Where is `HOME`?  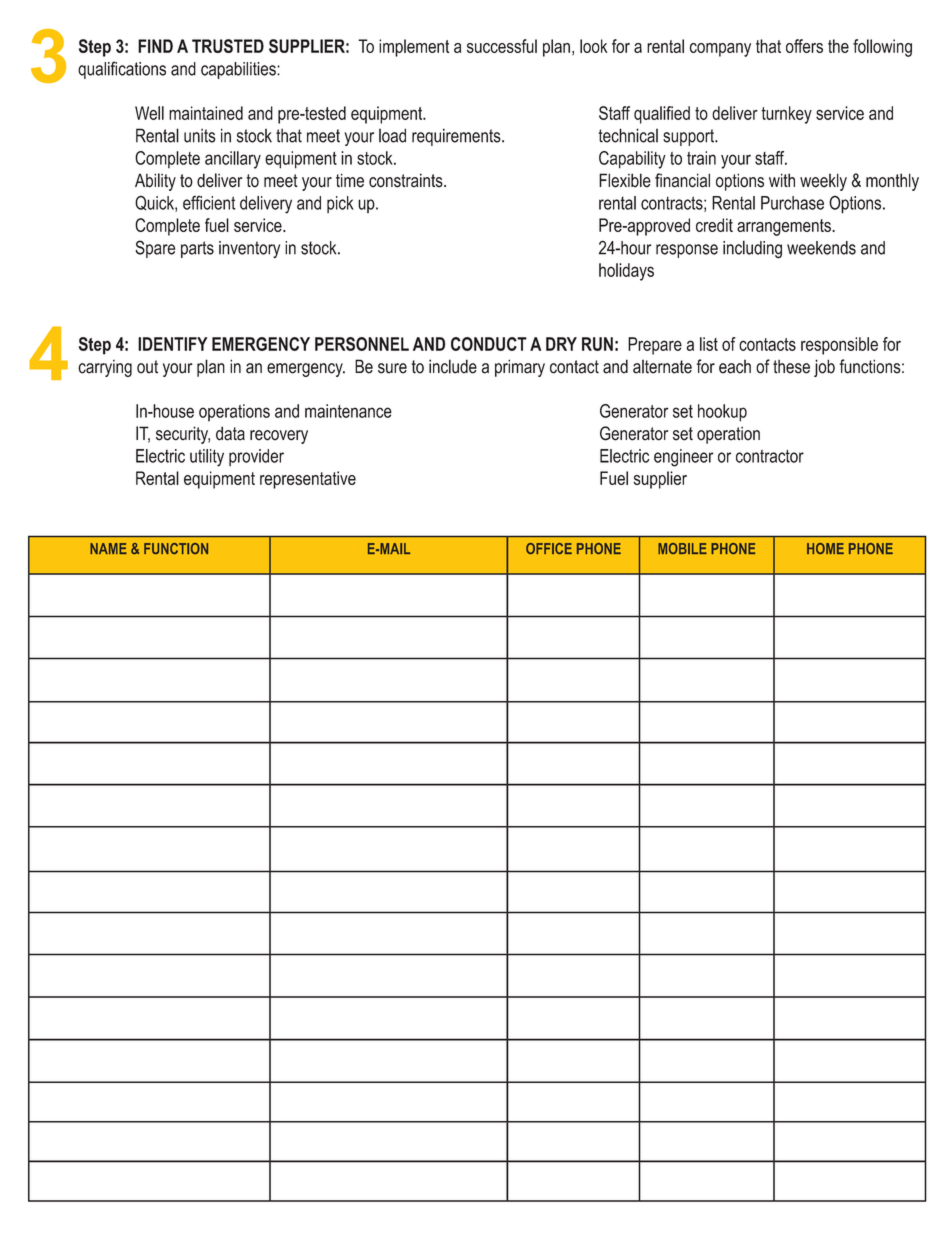 HOME is located at coordinates (825, 548).
